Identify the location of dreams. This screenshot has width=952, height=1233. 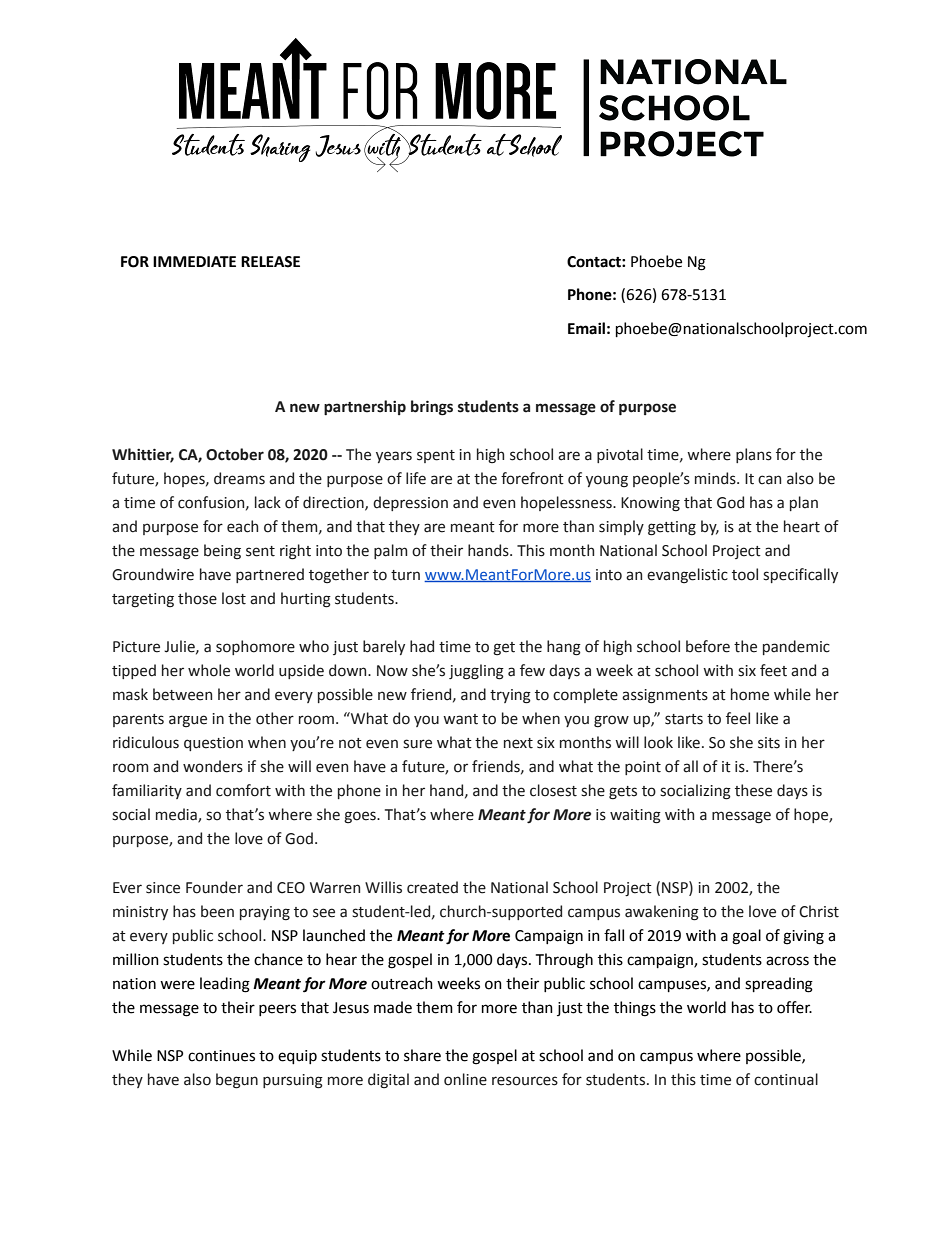
(239, 478).
